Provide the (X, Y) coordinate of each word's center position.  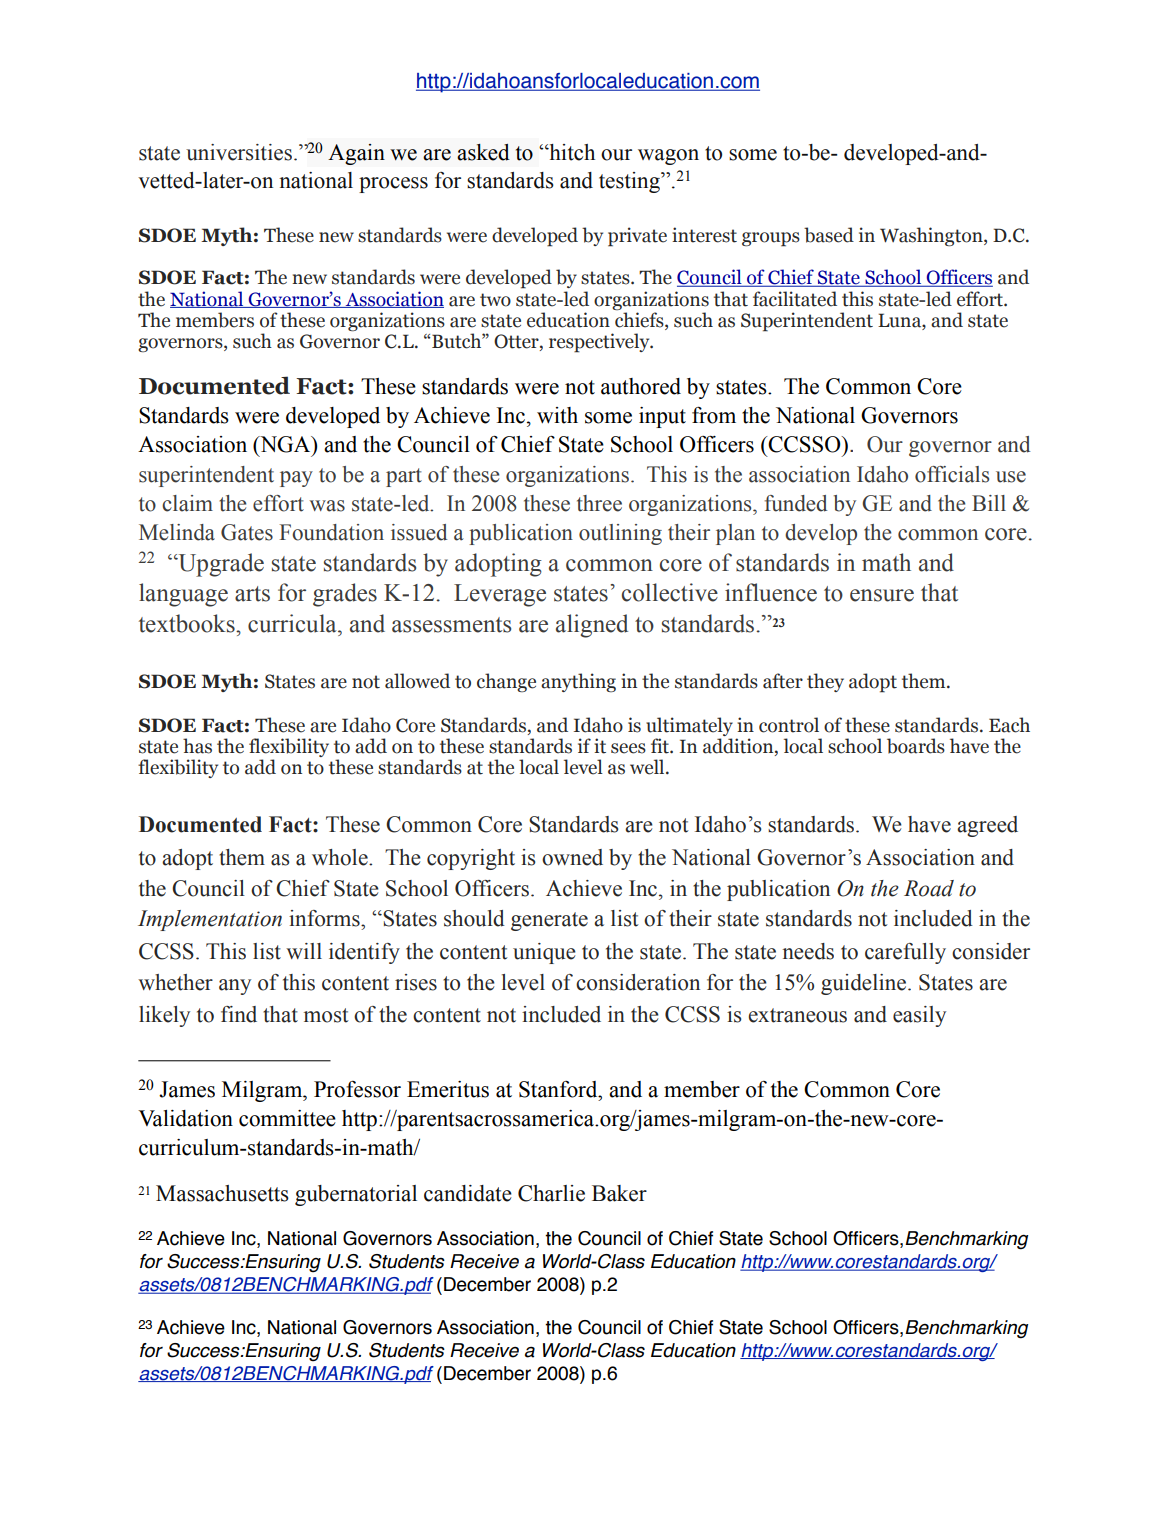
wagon (668, 157)
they (825, 682)
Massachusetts (222, 1193)
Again (356, 154)
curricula (293, 623)
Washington (932, 237)
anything (578, 682)
